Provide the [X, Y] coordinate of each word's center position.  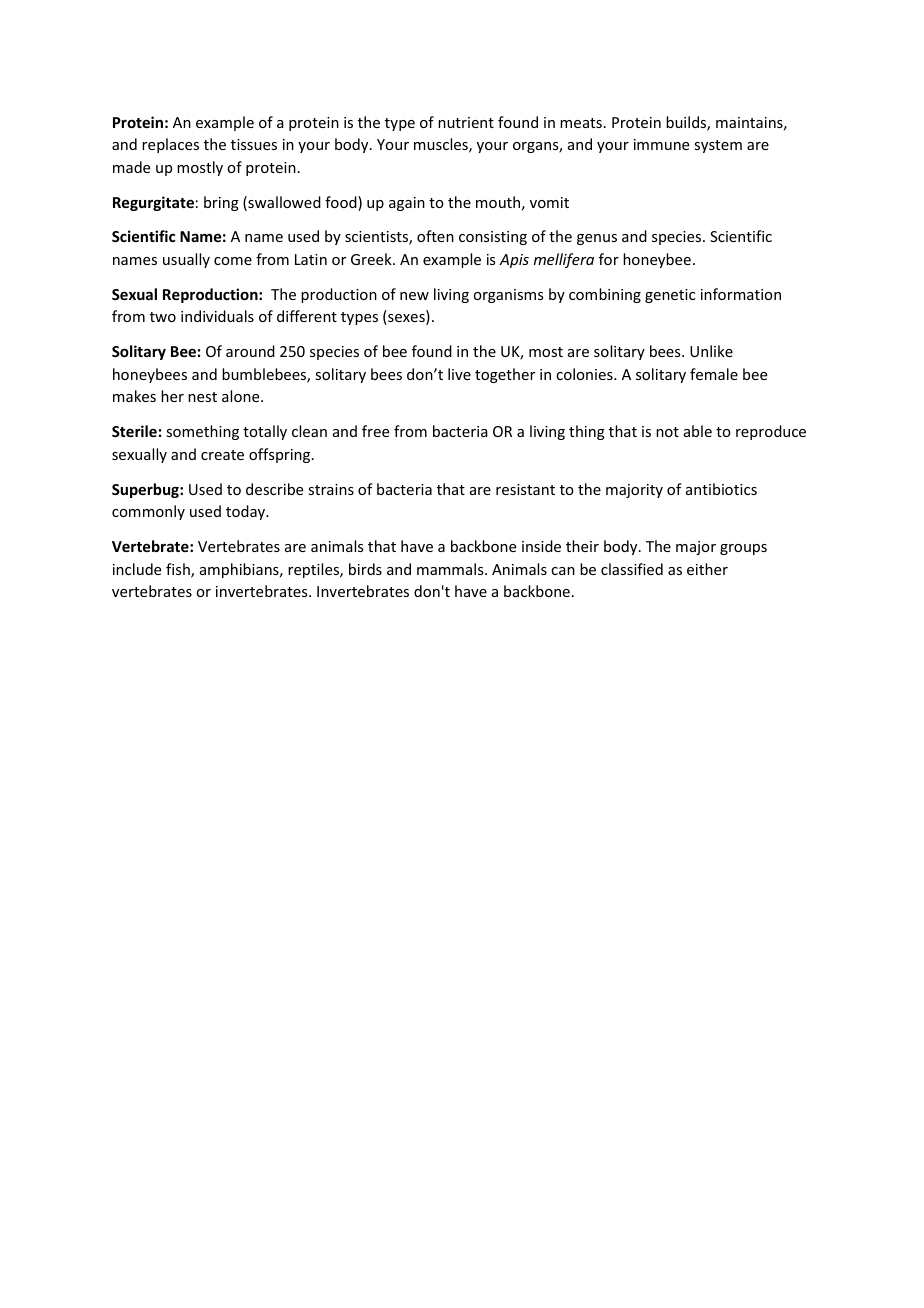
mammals [451, 569]
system [718, 146]
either [707, 569]
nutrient [466, 122]
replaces [170, 145]
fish [179, 570]
